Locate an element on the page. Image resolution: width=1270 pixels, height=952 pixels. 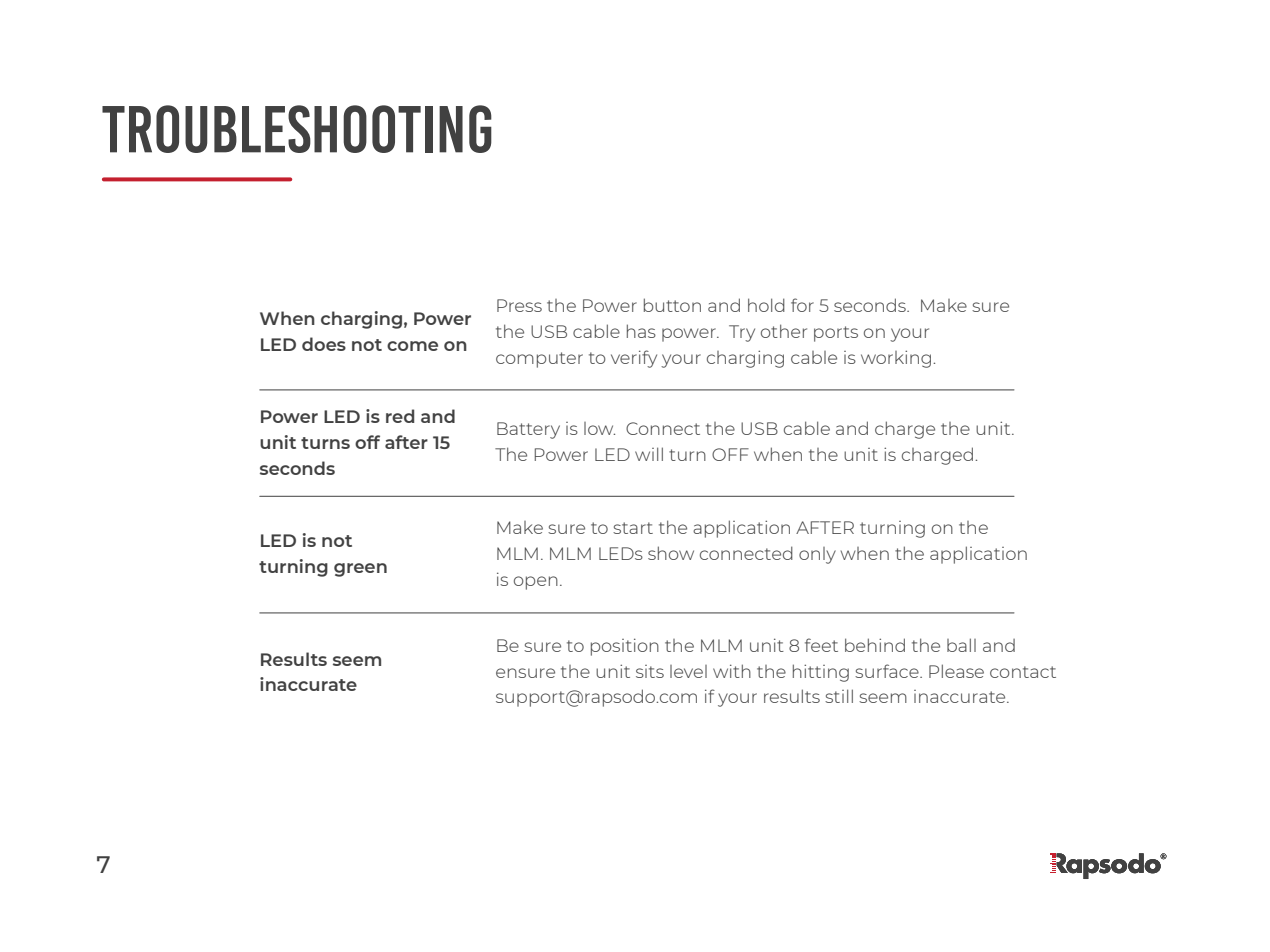
troubleshooting is located at coordinates (297, 129).
